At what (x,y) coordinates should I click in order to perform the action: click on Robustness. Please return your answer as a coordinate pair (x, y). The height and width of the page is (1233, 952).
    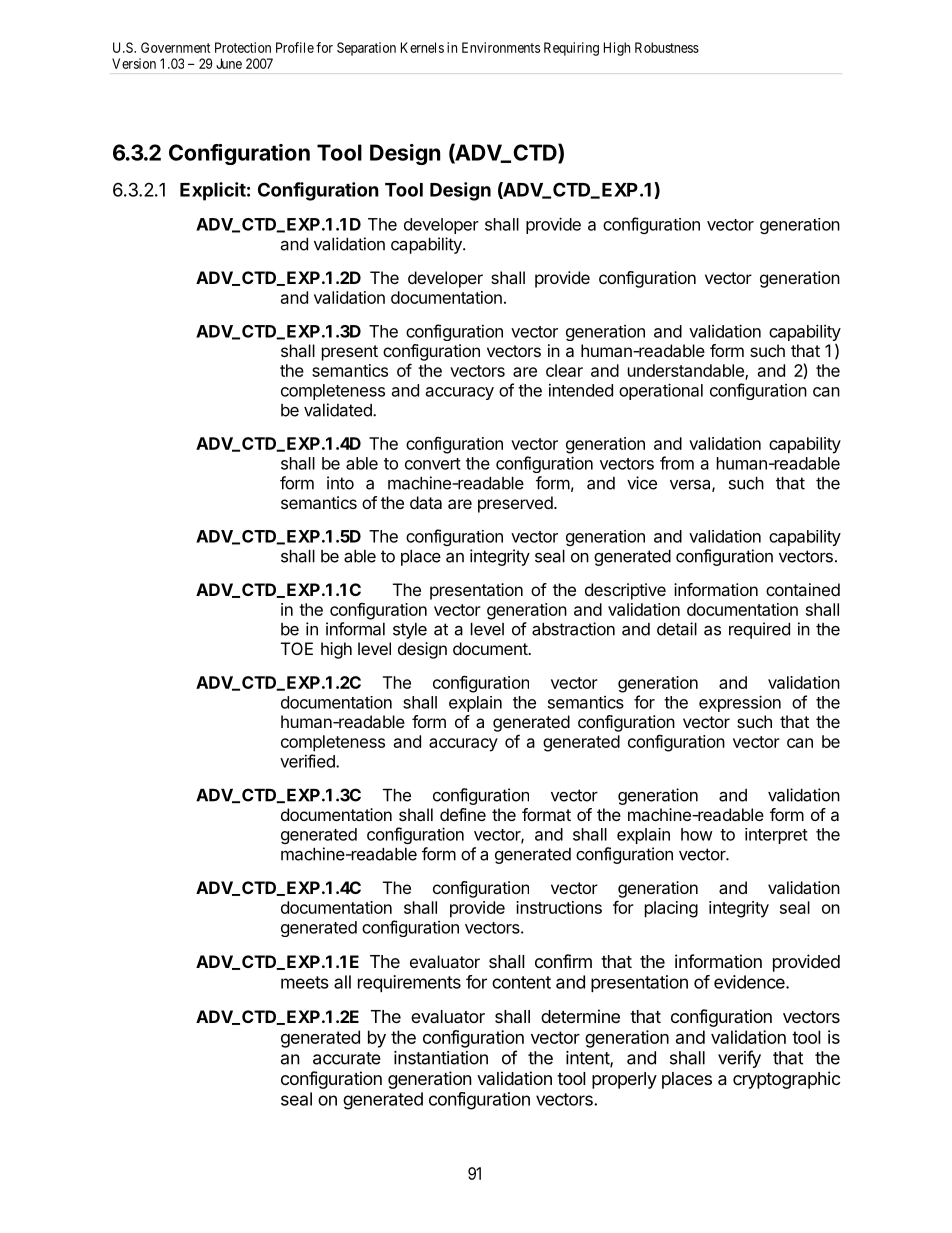
    Looking at the image, I should click on (667, 47).
